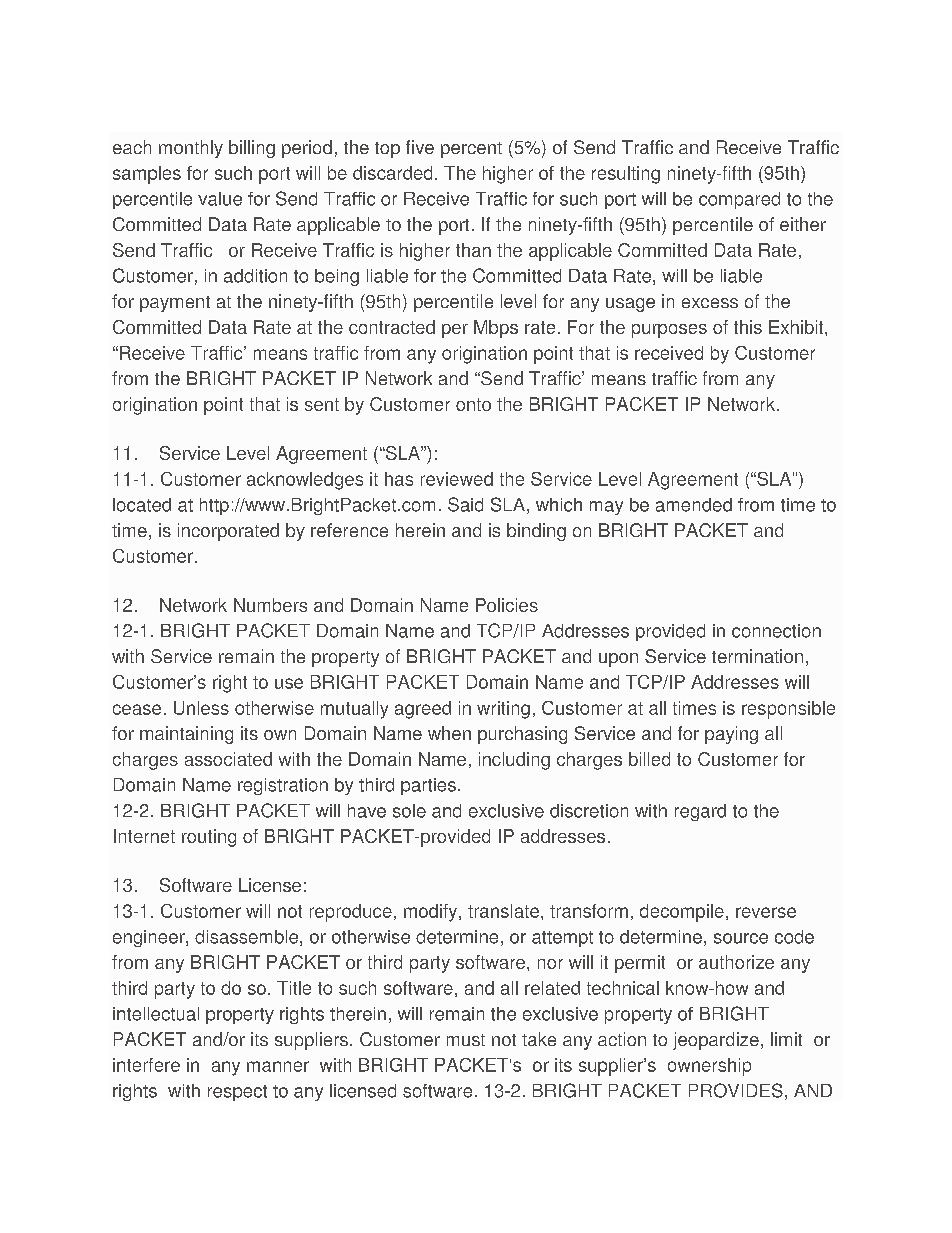 Image resolution: width=952 pixels, height=1233 pixels. Describe the element at coordinates (237, 1093) in the image. I see `respect` at that location.
